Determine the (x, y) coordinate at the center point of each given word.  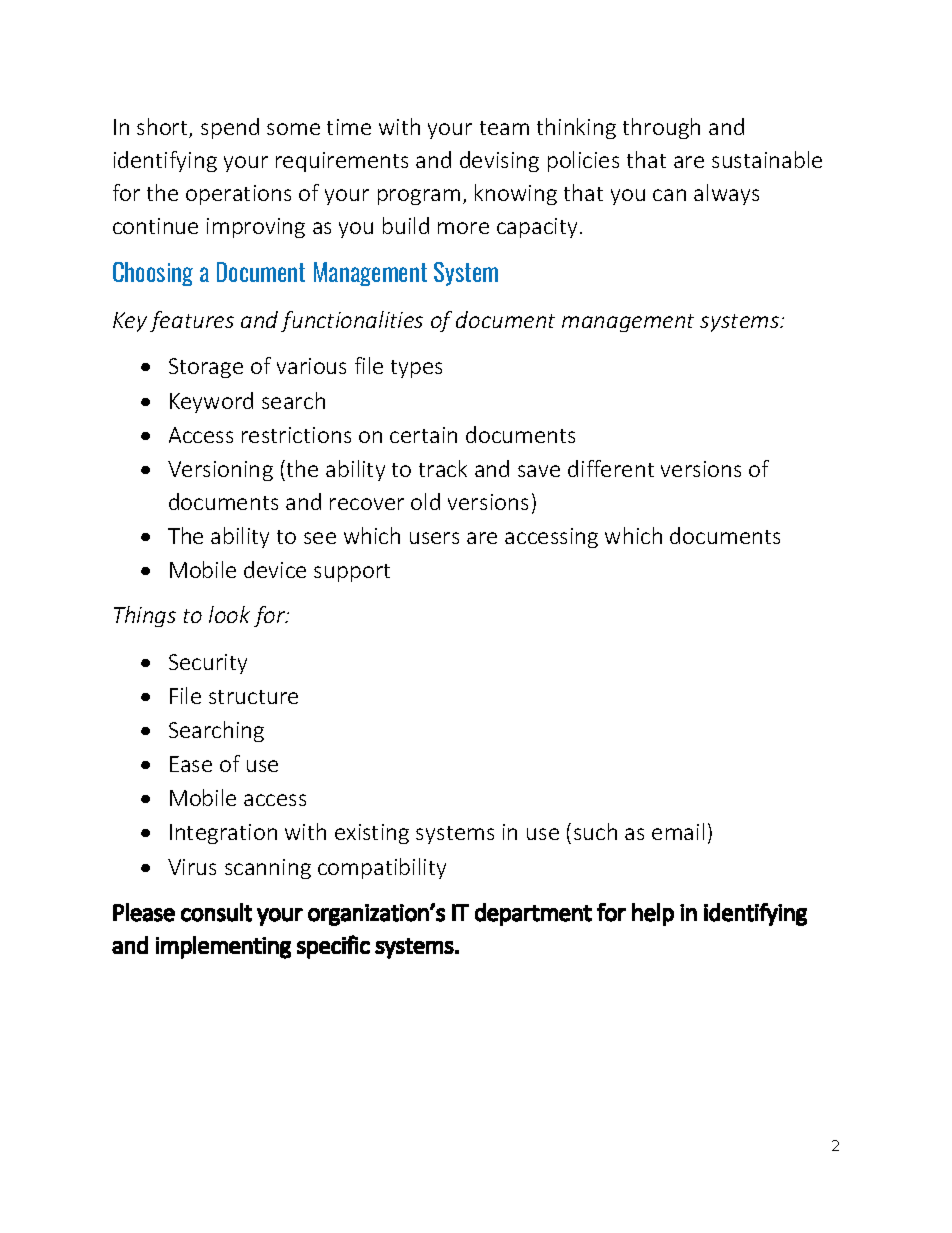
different (611, 468)
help (653, 914)
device (275, 569)
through (661, 128)
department (533, 914)
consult (216, 912)
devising (499, 161)
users (434, 538)
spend (230, 128)
